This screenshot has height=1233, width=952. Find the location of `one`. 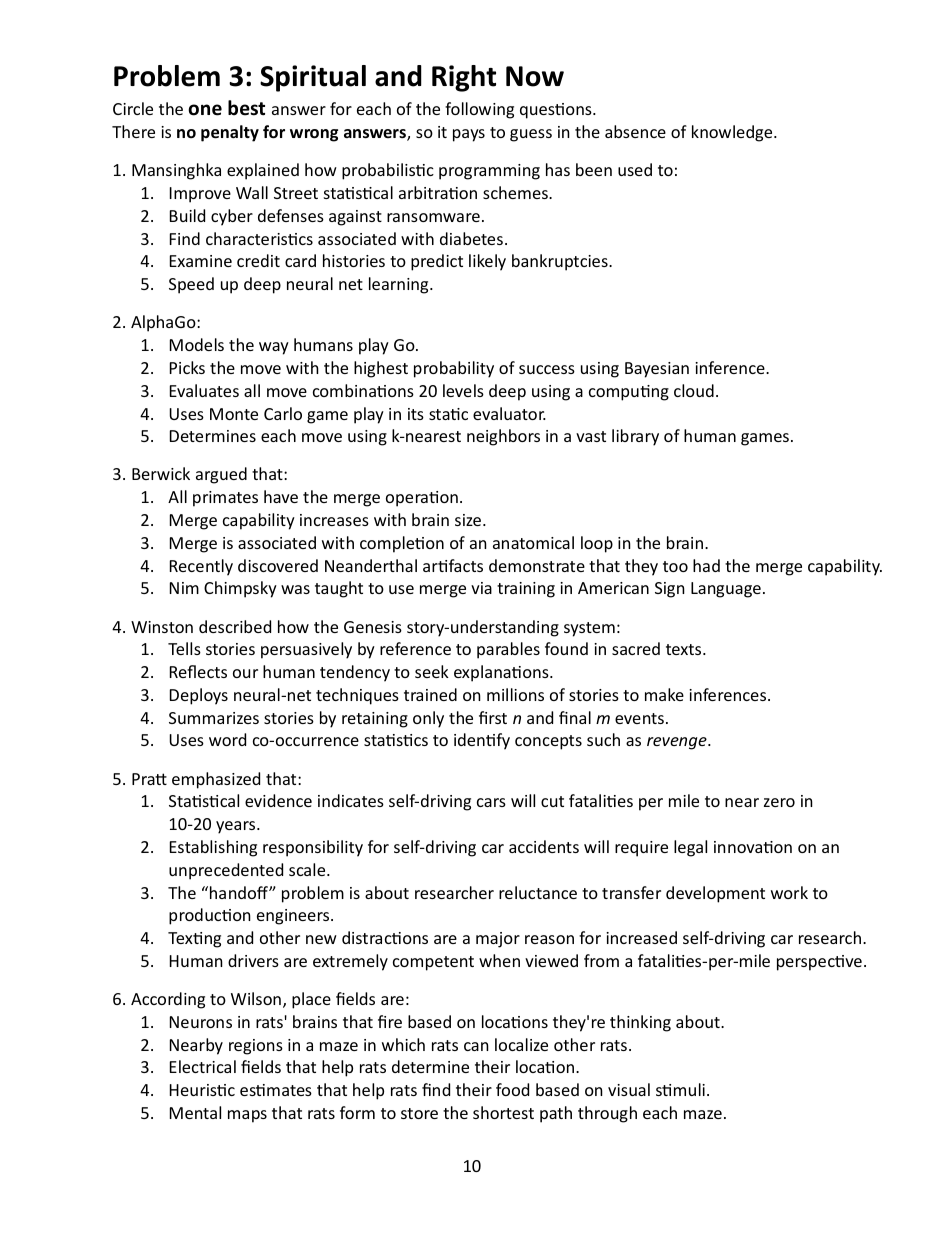

one is located at coordinates (205, 110).
